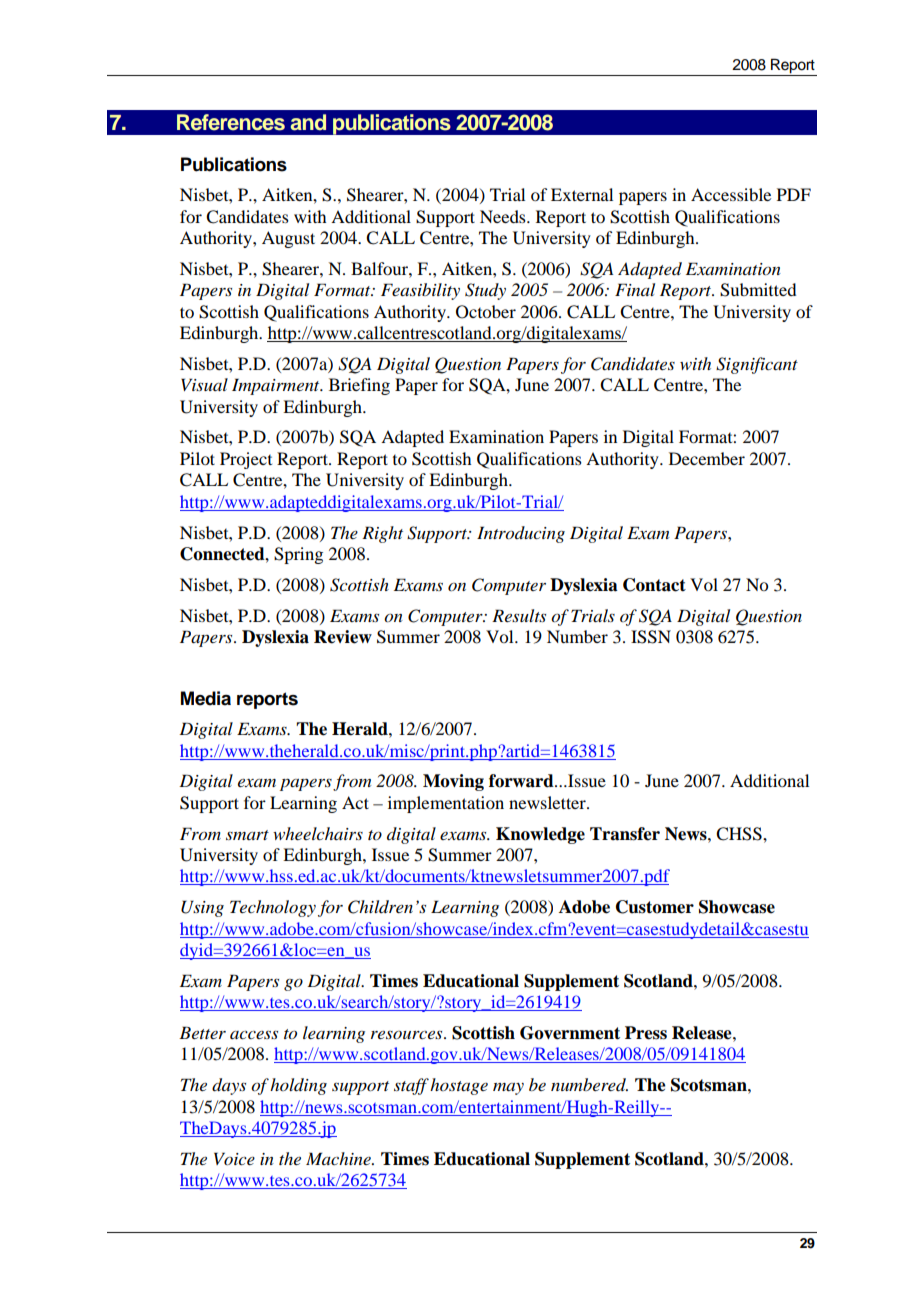 The image size is (924, 1308). Describe the element at coordinates (343, 637) in the image. I see `Review` at that location.
